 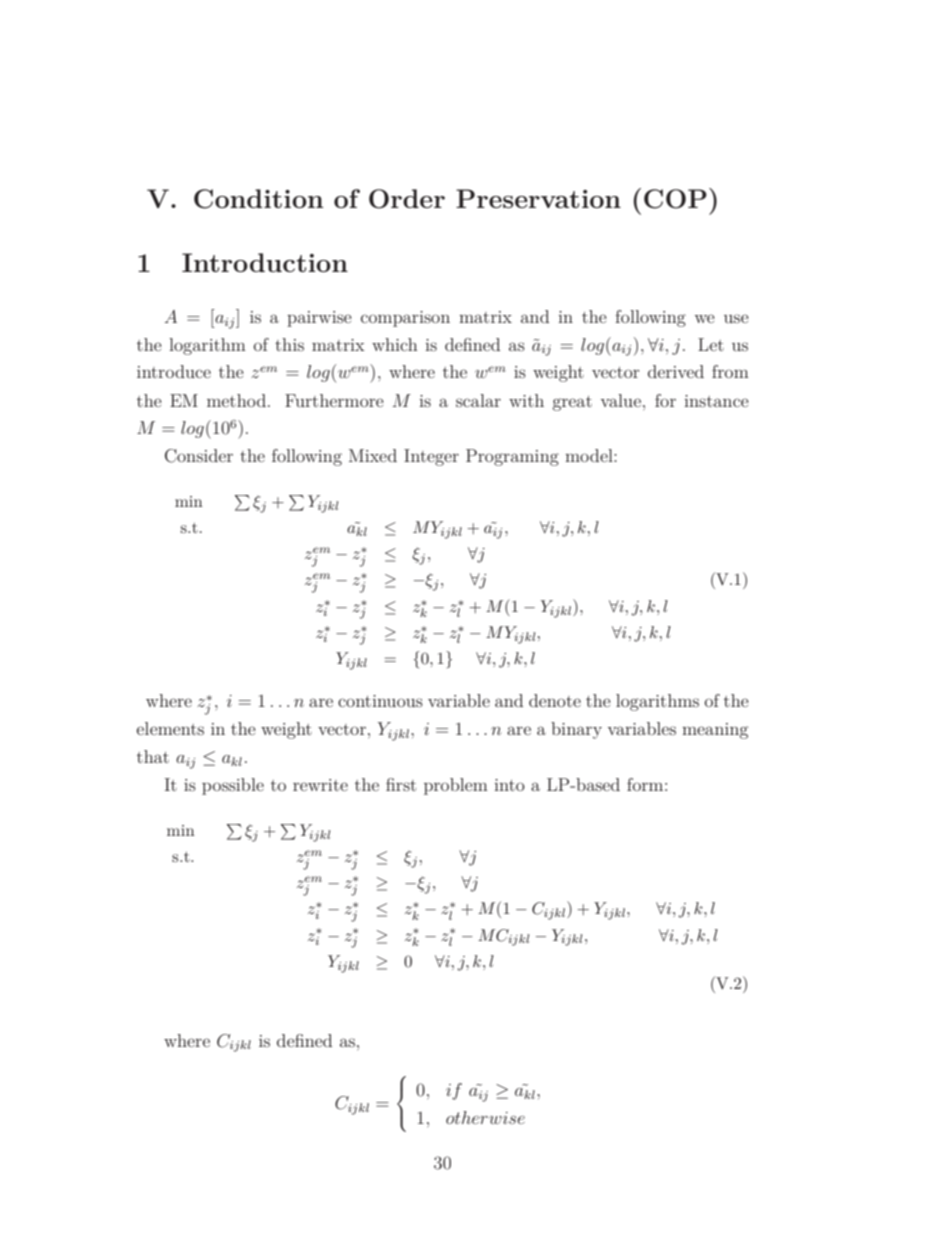 I want to click on Consider, so click(x=199, y=456).
